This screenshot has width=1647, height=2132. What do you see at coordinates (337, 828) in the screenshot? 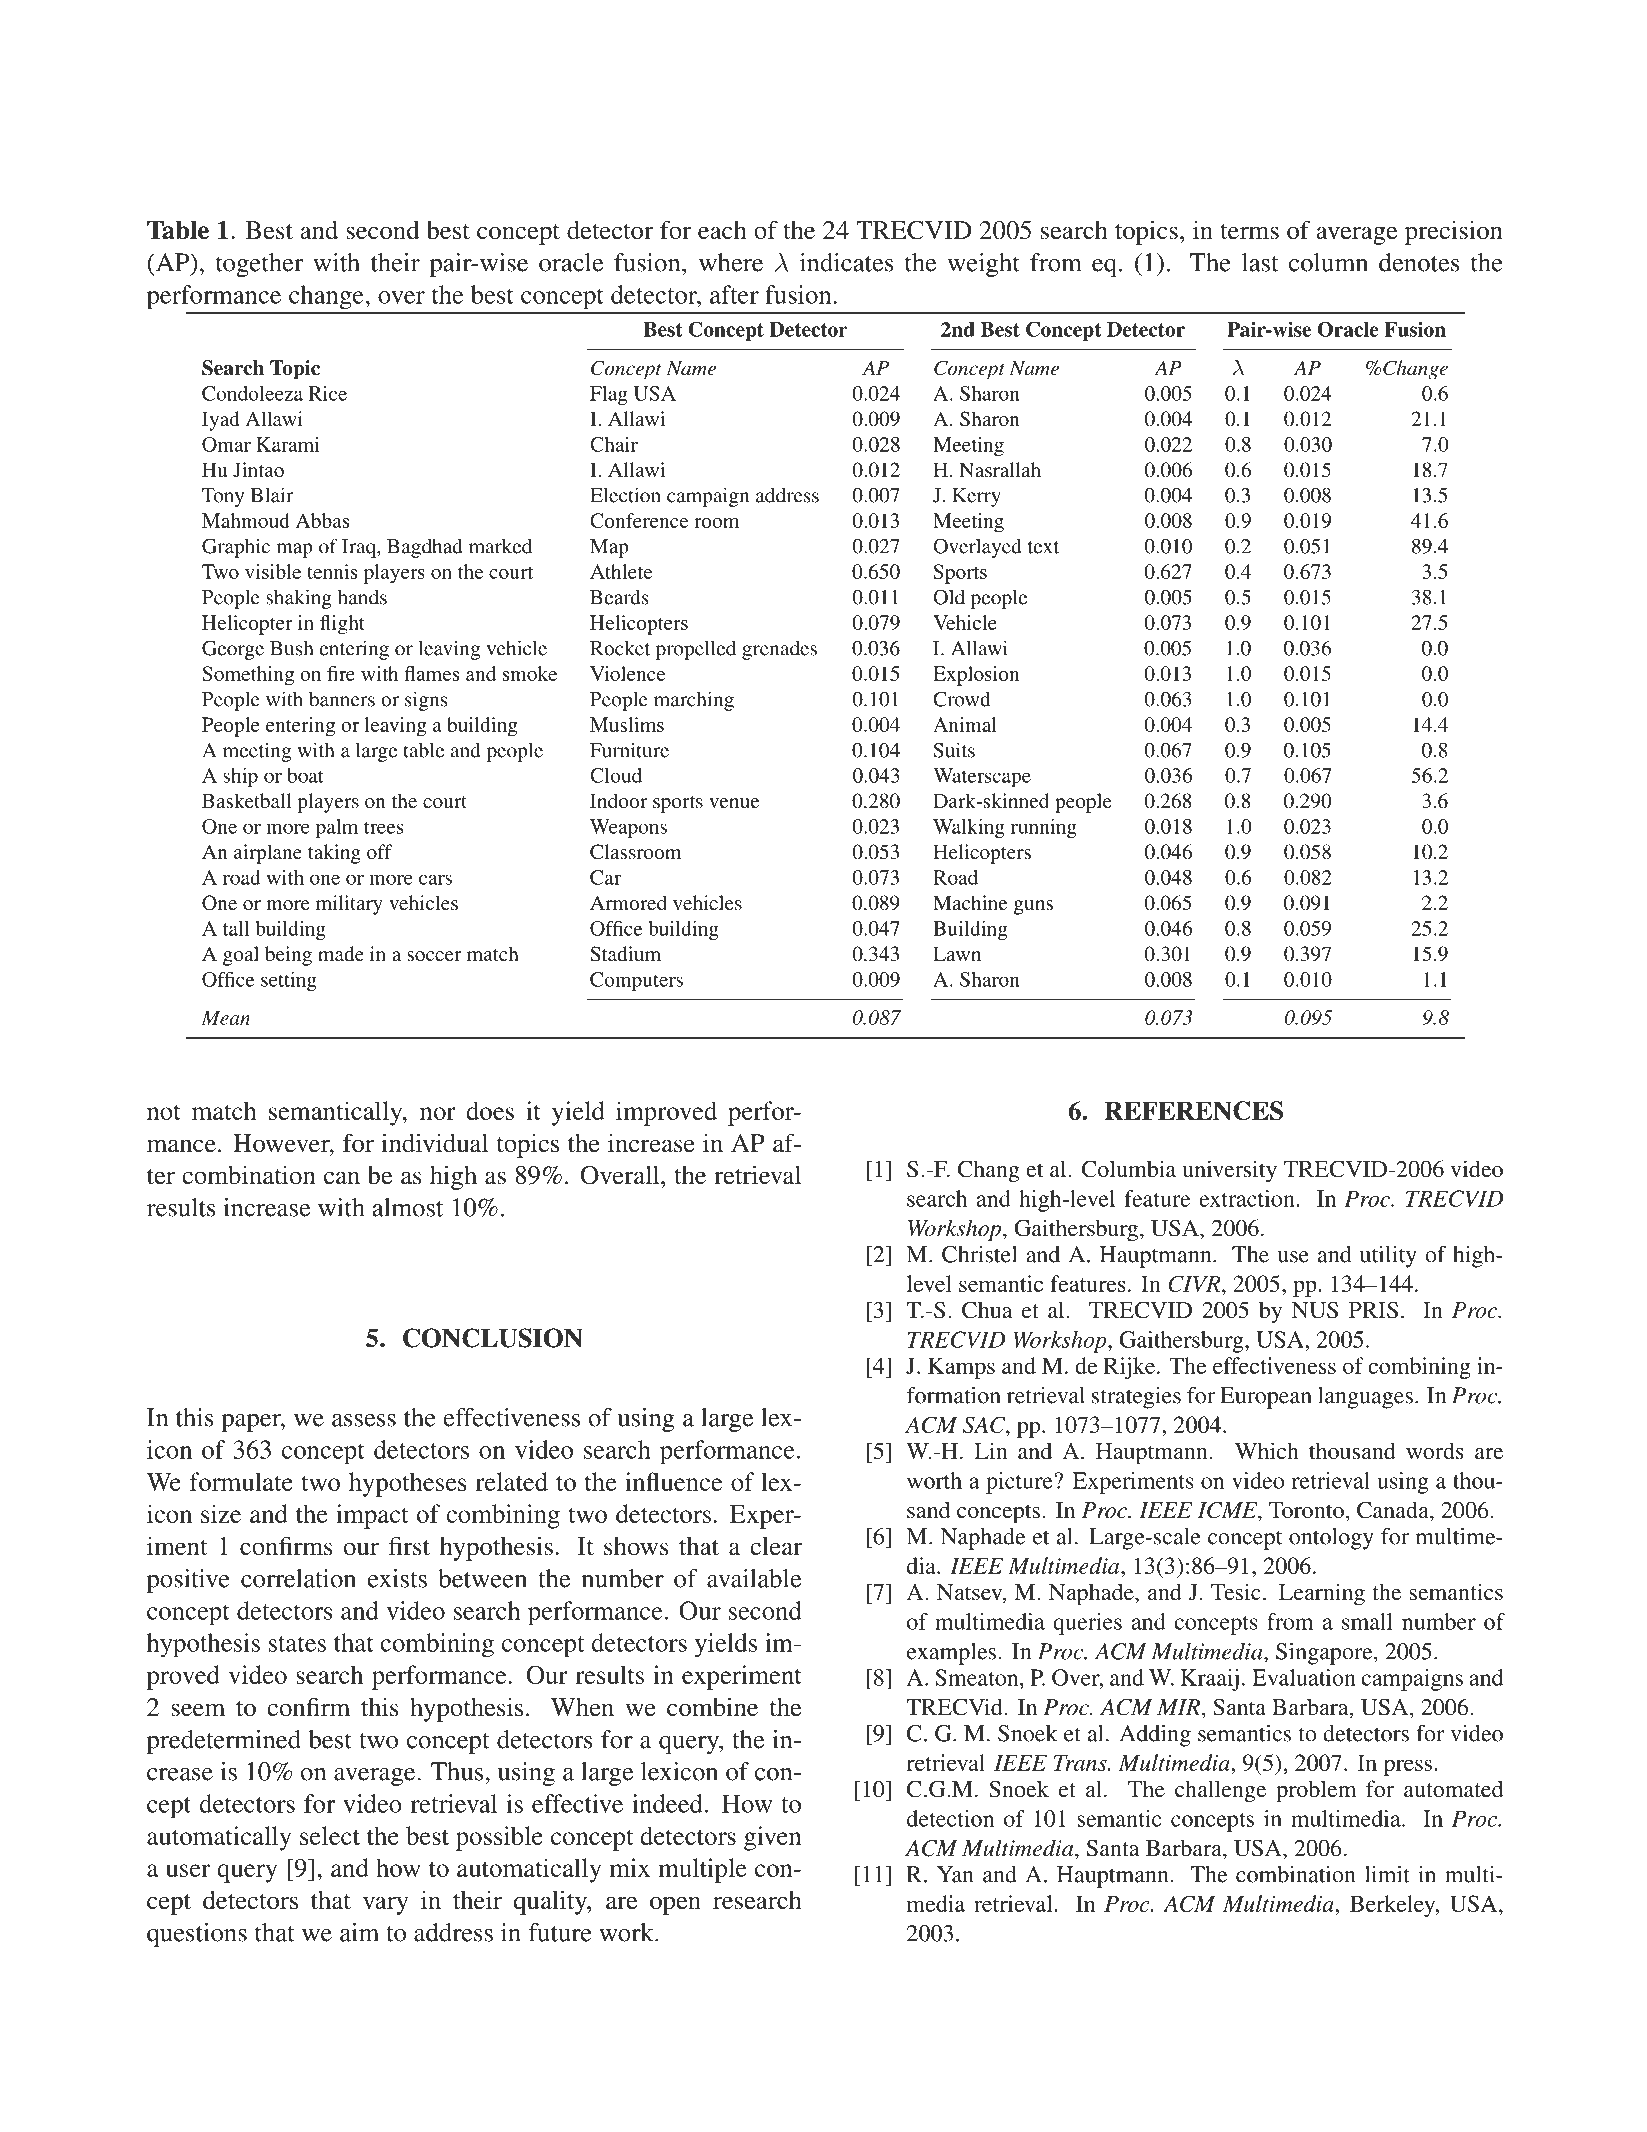
I see `palm` at bounding box center [337, 828].
